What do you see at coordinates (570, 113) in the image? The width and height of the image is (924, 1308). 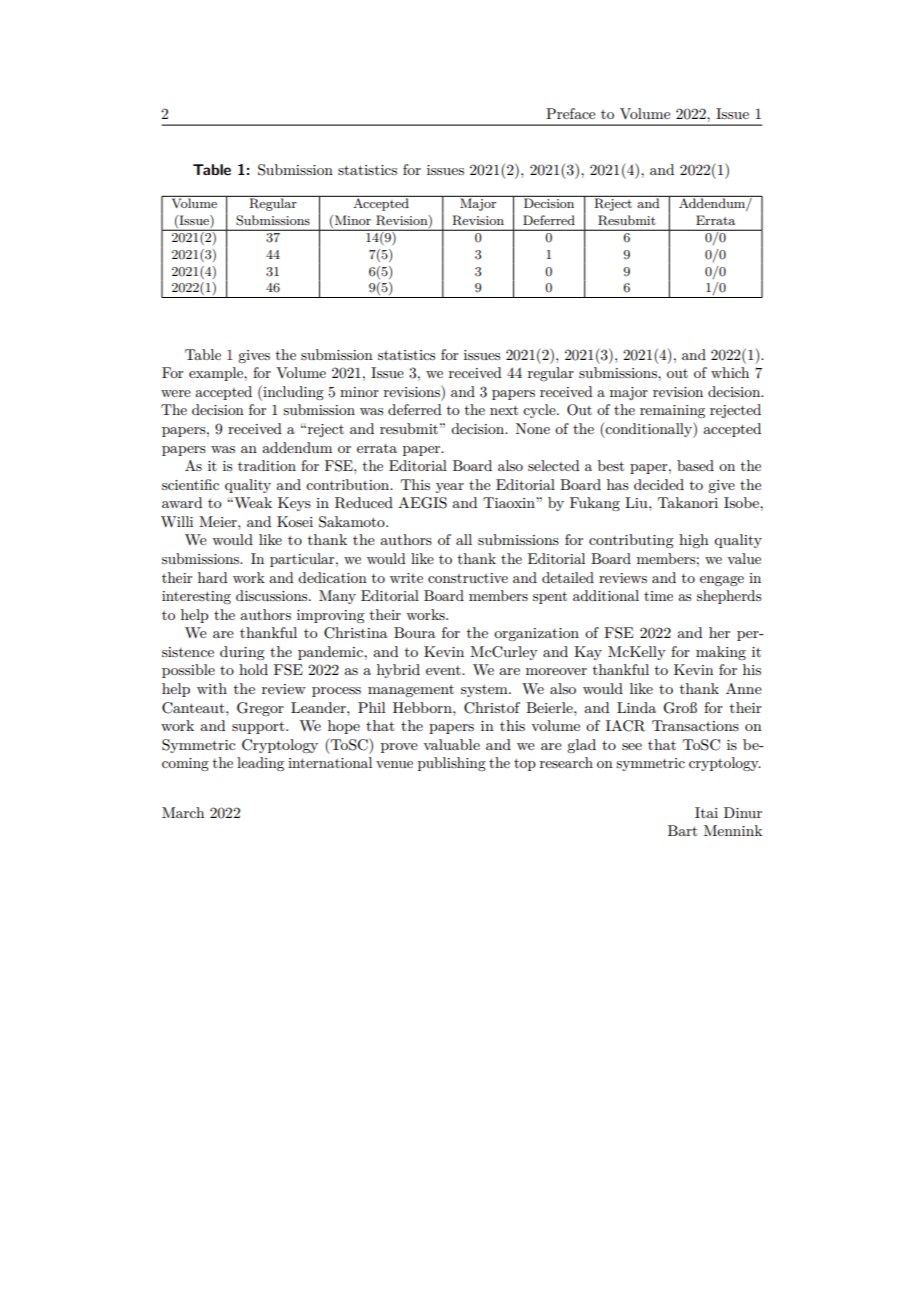 I see `Preface` at bounding box center [570, 113].
